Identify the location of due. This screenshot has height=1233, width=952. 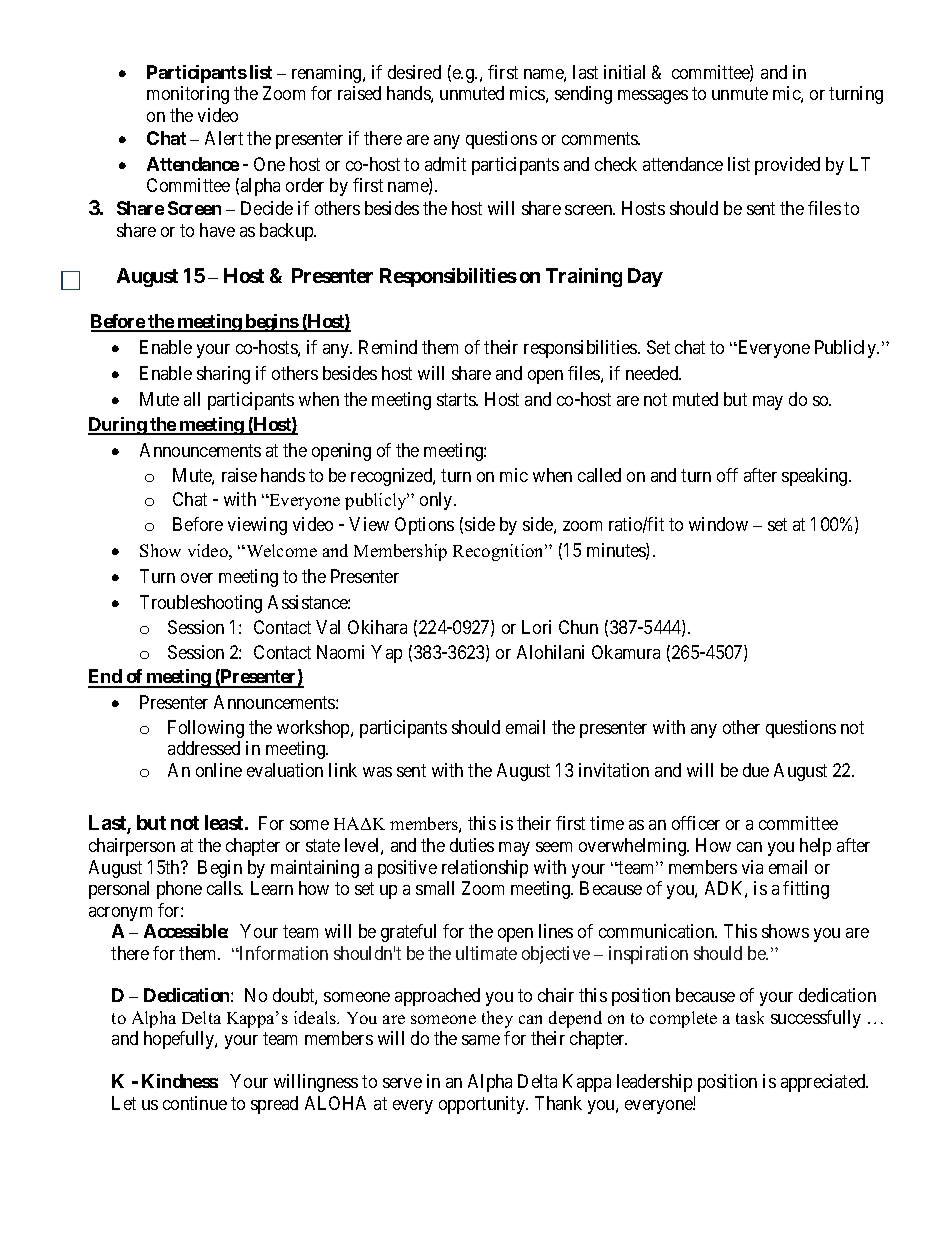
(756, 770).
